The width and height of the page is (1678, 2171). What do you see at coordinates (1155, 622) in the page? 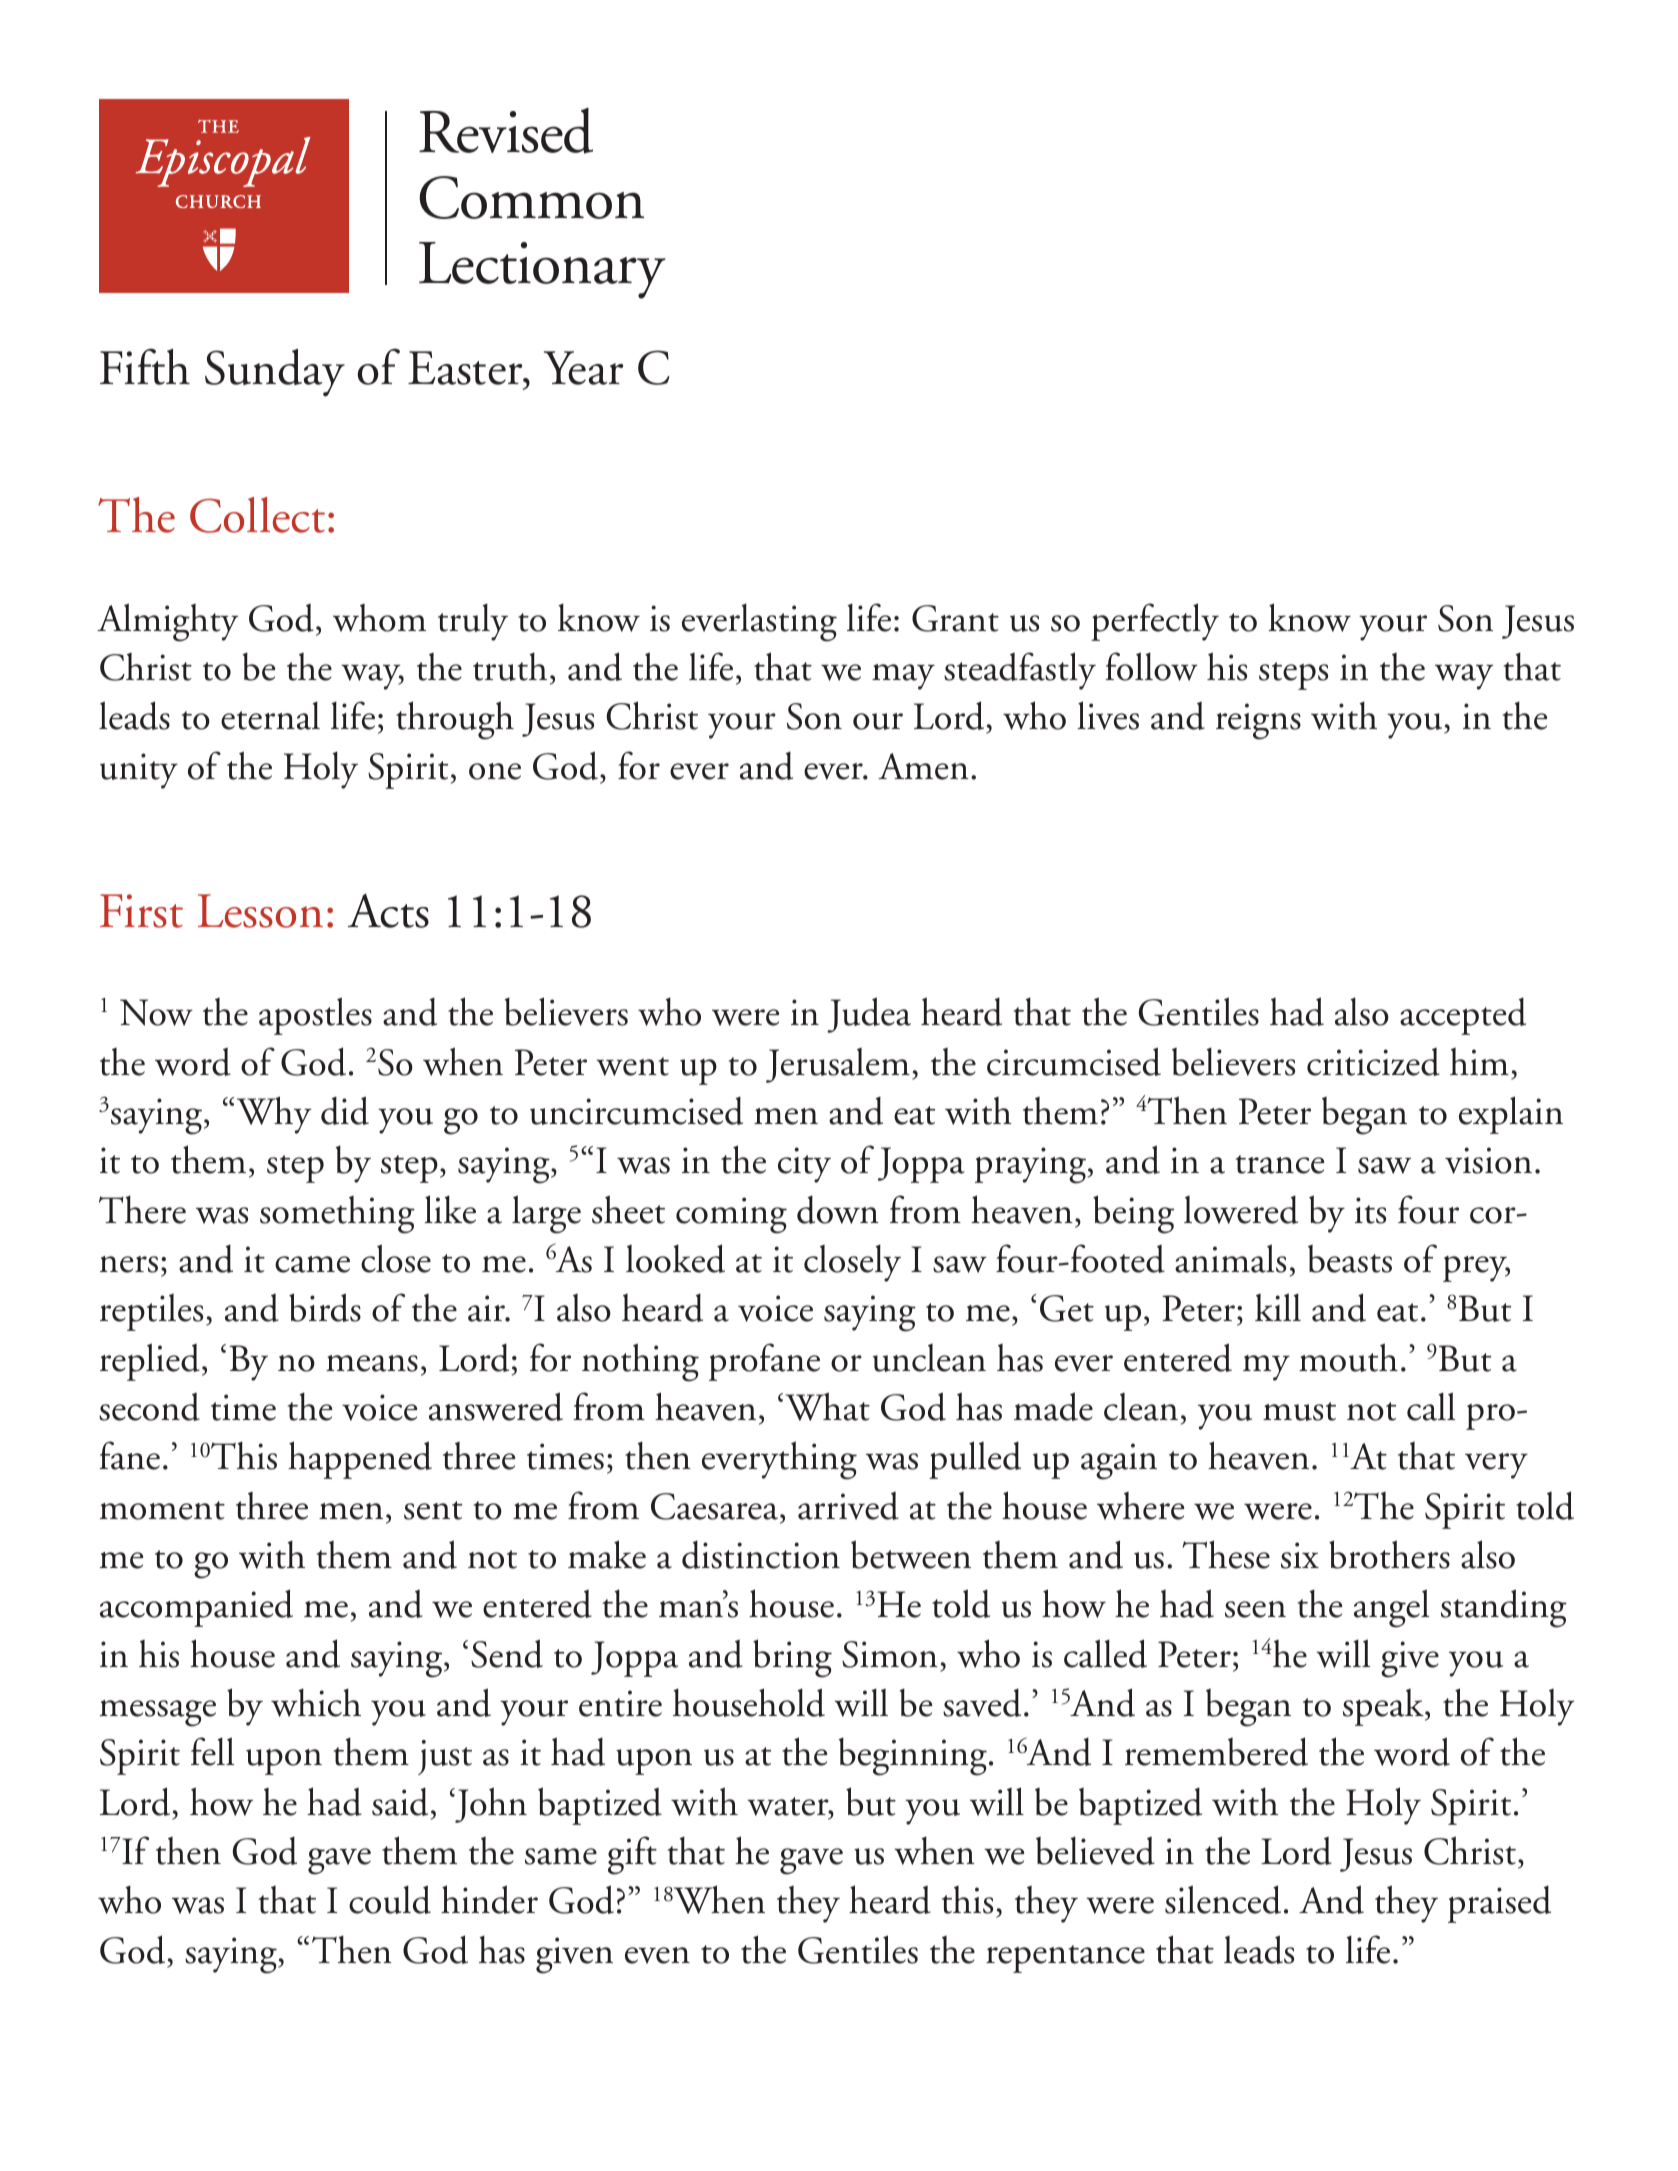
I see `perfectly` at bounding box center [1155, 622].
